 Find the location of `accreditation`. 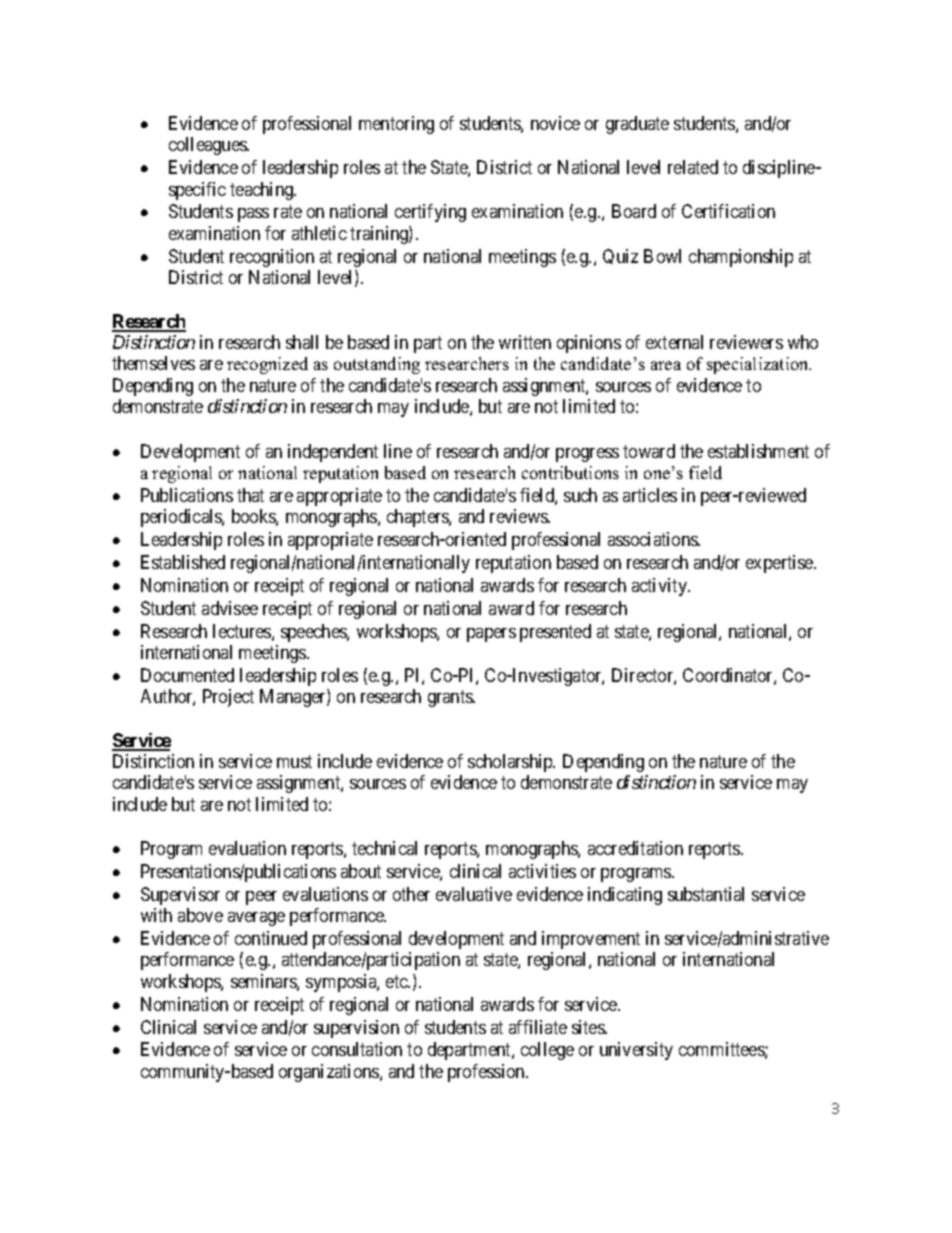

accreditation is located at coordinates (635, 848).
